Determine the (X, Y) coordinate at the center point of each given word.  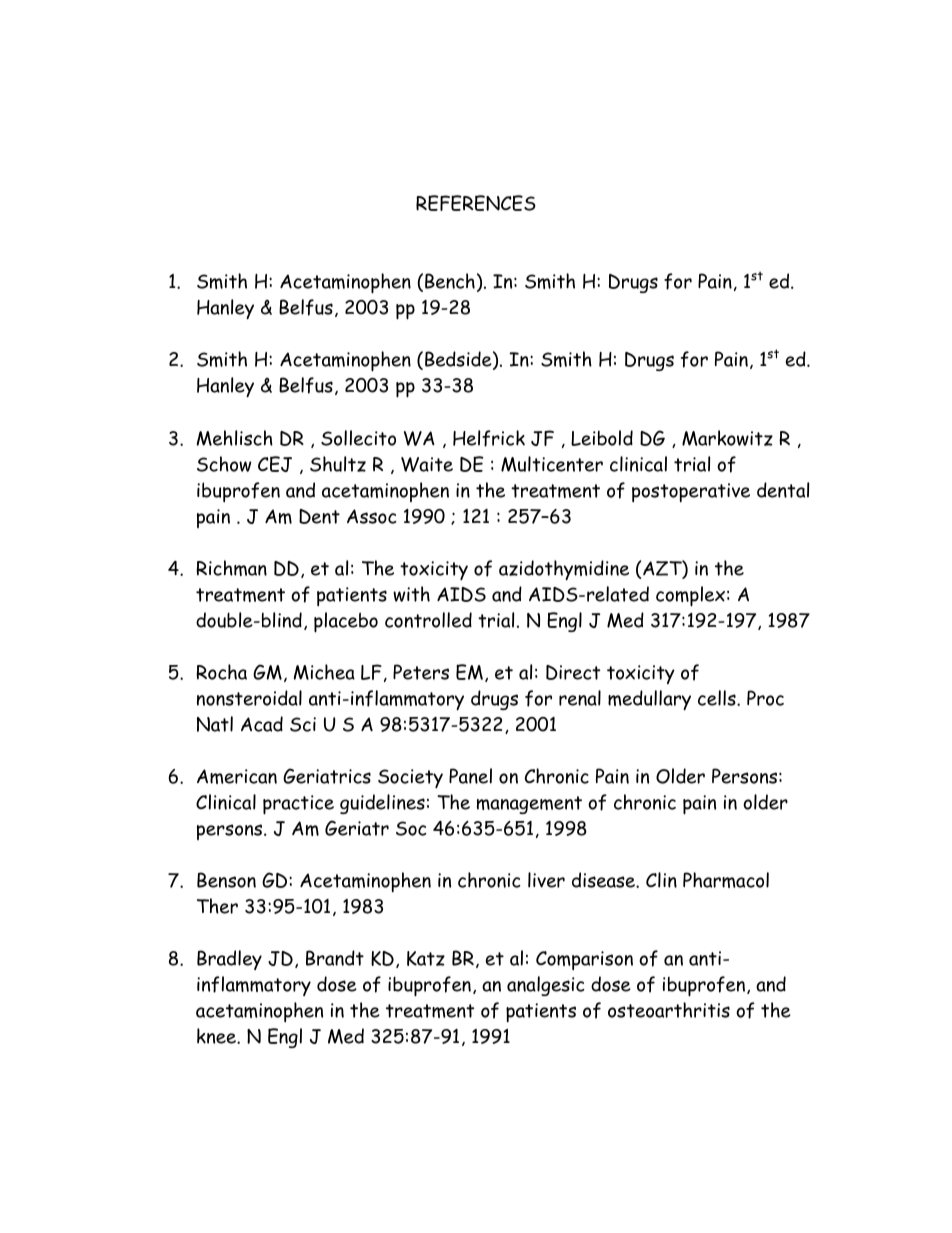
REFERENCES (476, 203)
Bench (450, 281)
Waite (427, 464)
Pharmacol (726, 880)
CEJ (275, 464)
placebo (346, 622)
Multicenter (552, 464)
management (529, 805)
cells (718, 698)
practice (298, 805)
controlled (428, 620)
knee (217, 1036)
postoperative (691, 492)
